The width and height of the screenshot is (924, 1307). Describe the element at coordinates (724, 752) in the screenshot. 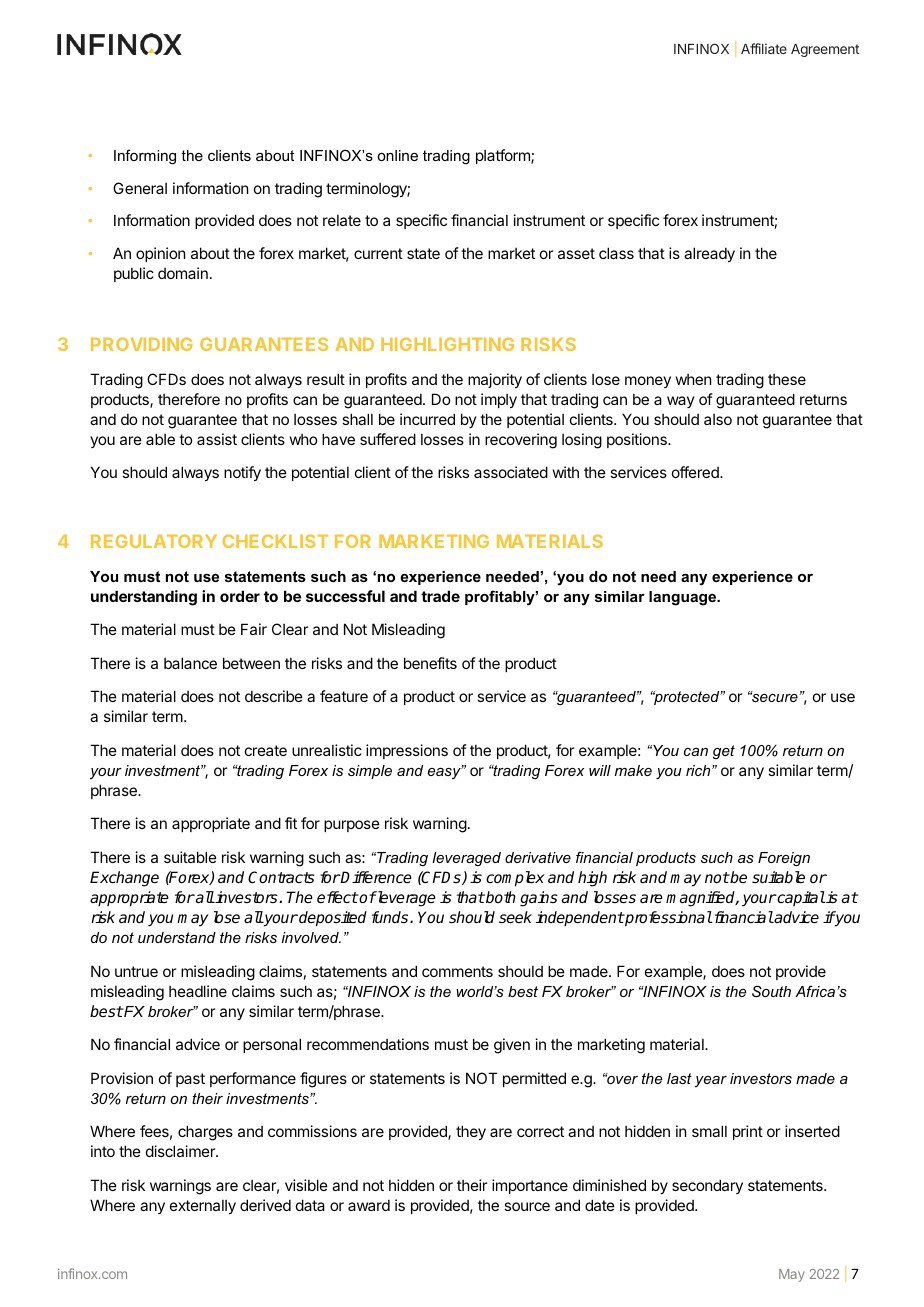

I see `get` at that location.
